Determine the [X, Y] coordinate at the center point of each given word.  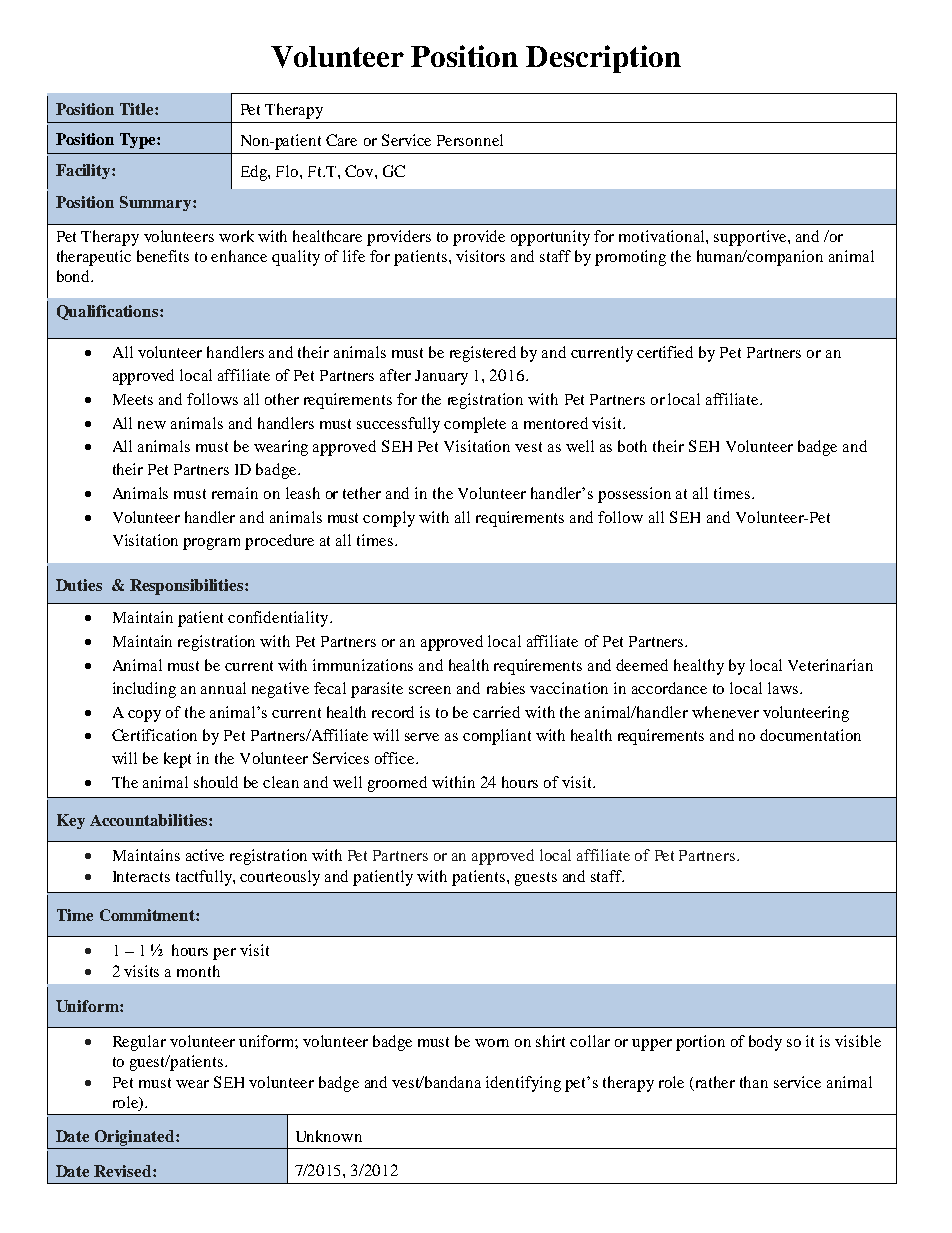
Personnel [470, 140]
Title [138, 109]
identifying [523, 1084]
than [754, 1082]
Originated [136, 1138]
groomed [397, 784]
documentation [810, 735]
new [152, 425]
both [632, 446]
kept [177, 760]
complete [475, 425]
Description [603, 59]
